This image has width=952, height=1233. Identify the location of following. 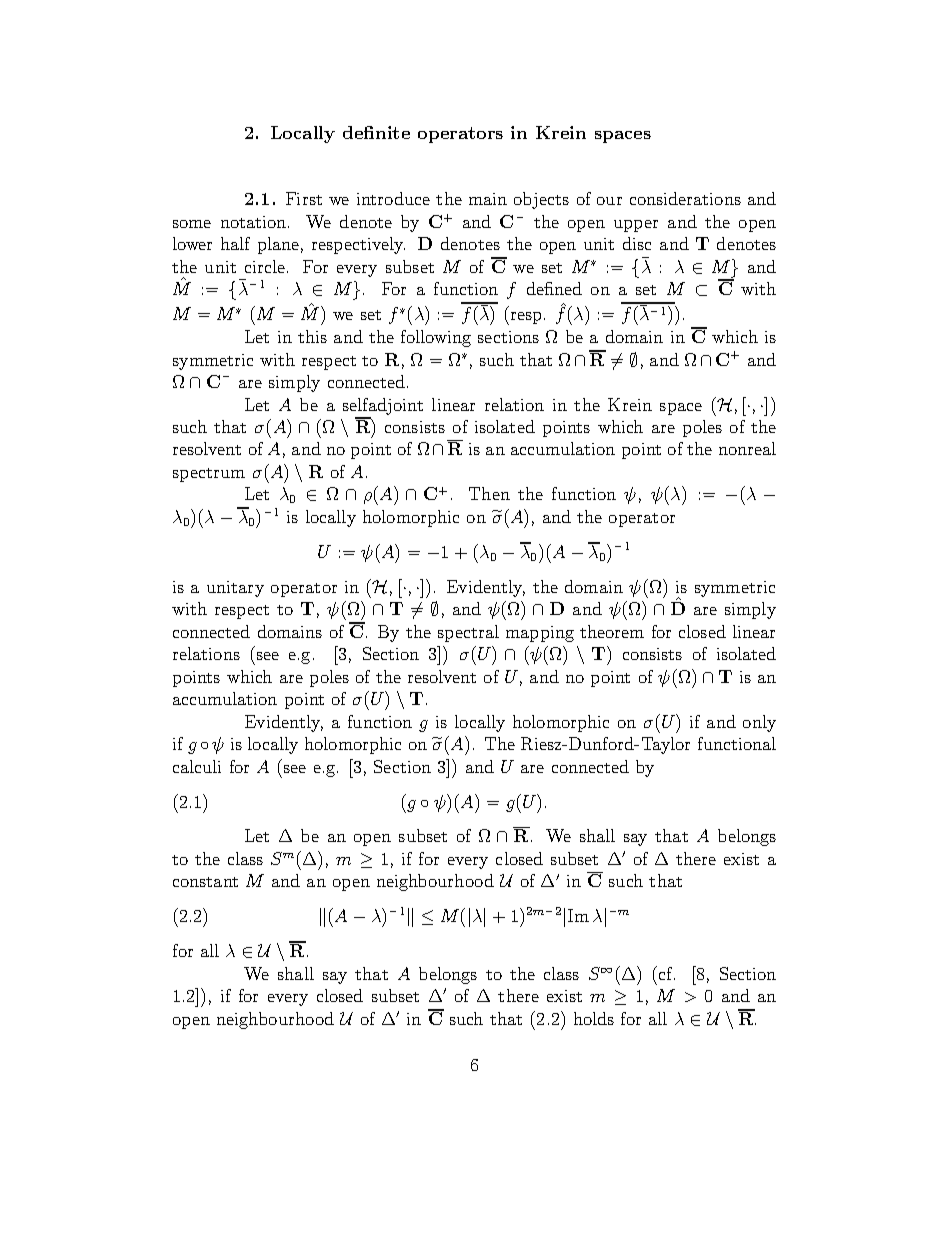
(436, 338).
